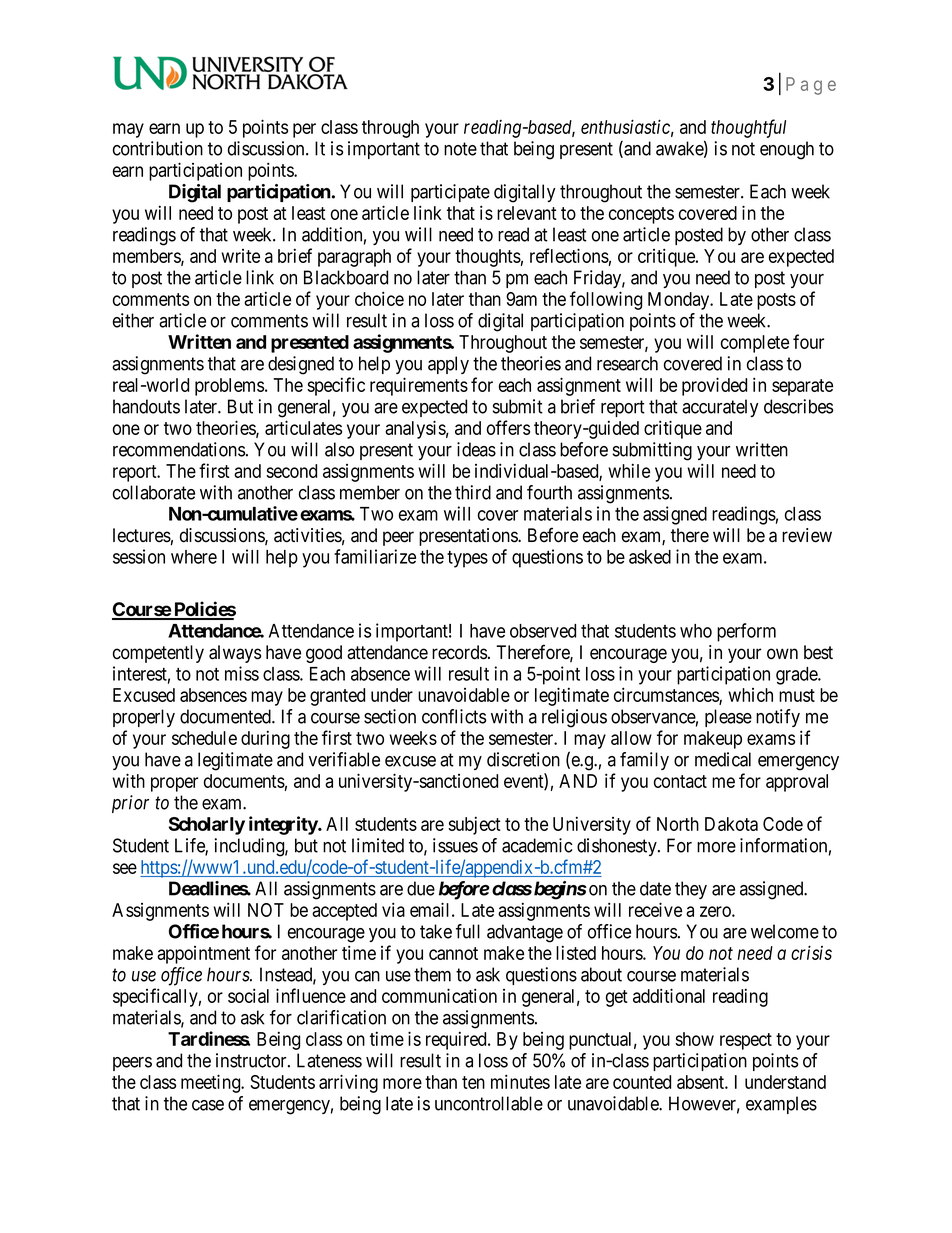  Describe the element at coordinates (746, 632) in the screenshot. I see `perform` at that location.
